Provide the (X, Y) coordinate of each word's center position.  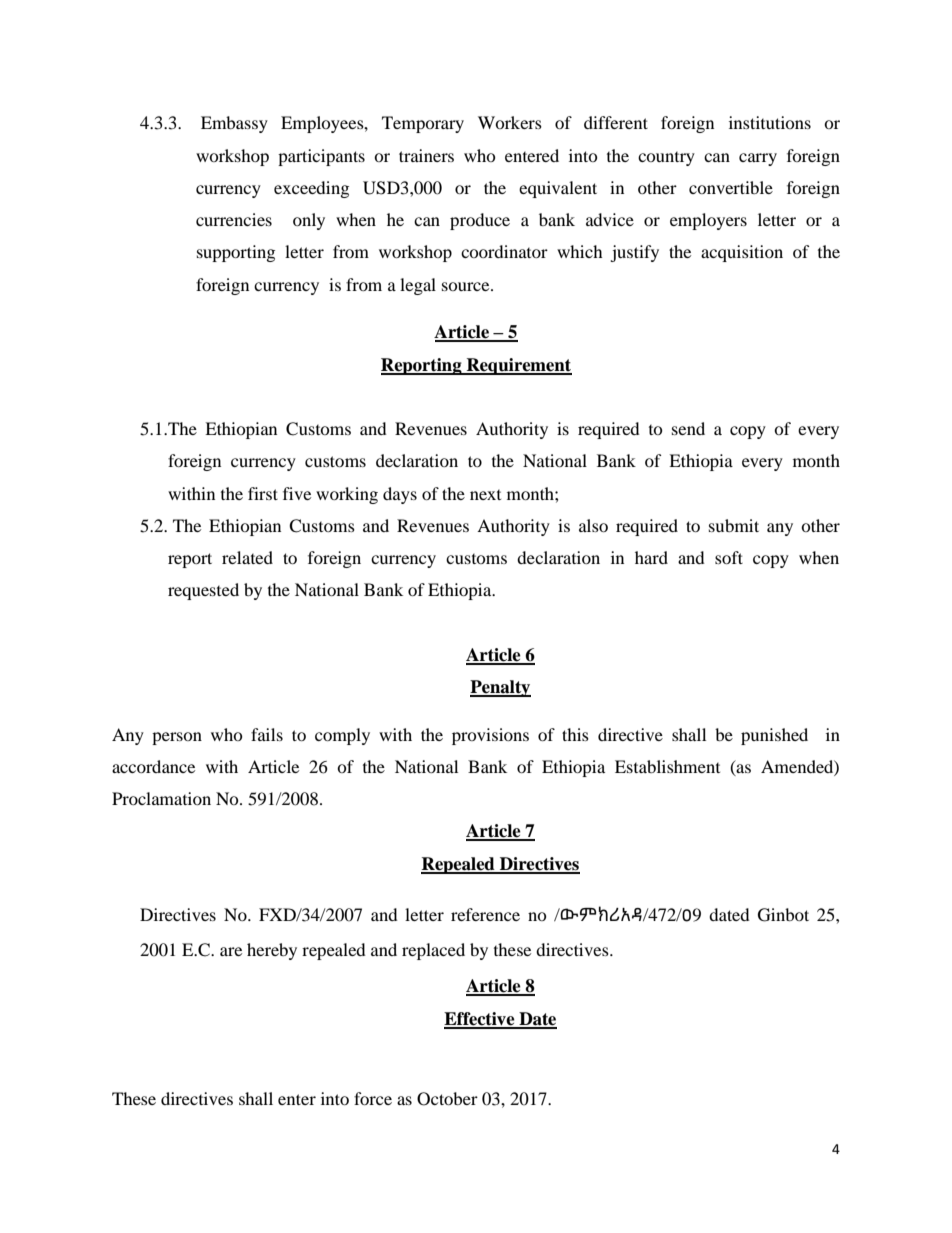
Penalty (500, 688)
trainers (426, 155)
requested (203, 591)
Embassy (234, 124)
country (666, 159)
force (373, 1098)
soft (729, 557)
